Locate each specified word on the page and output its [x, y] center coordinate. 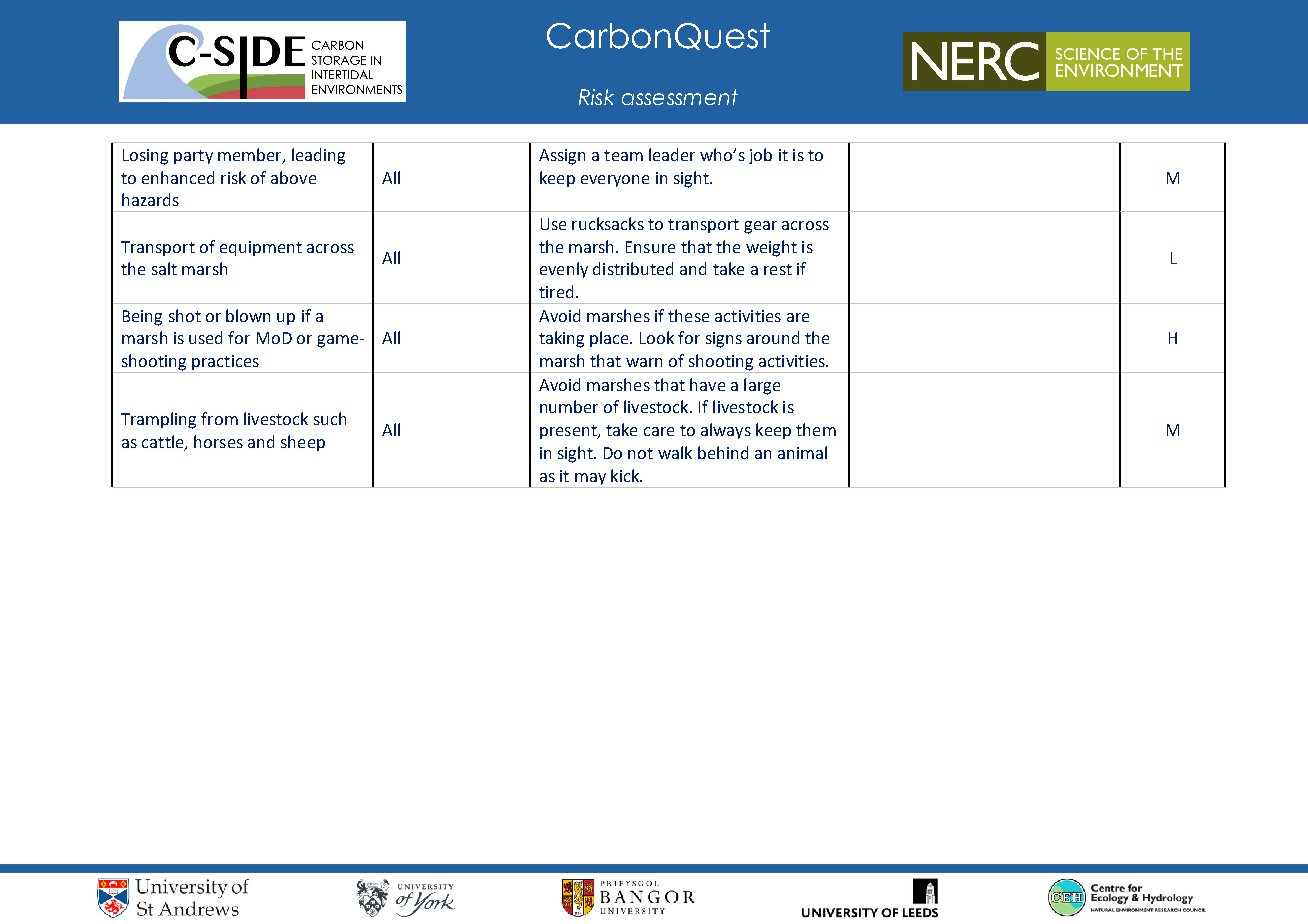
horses [218, 441]
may [590, 479]
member [251, 156]
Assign [562, 157]
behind [723, 452]
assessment [680, 97]
